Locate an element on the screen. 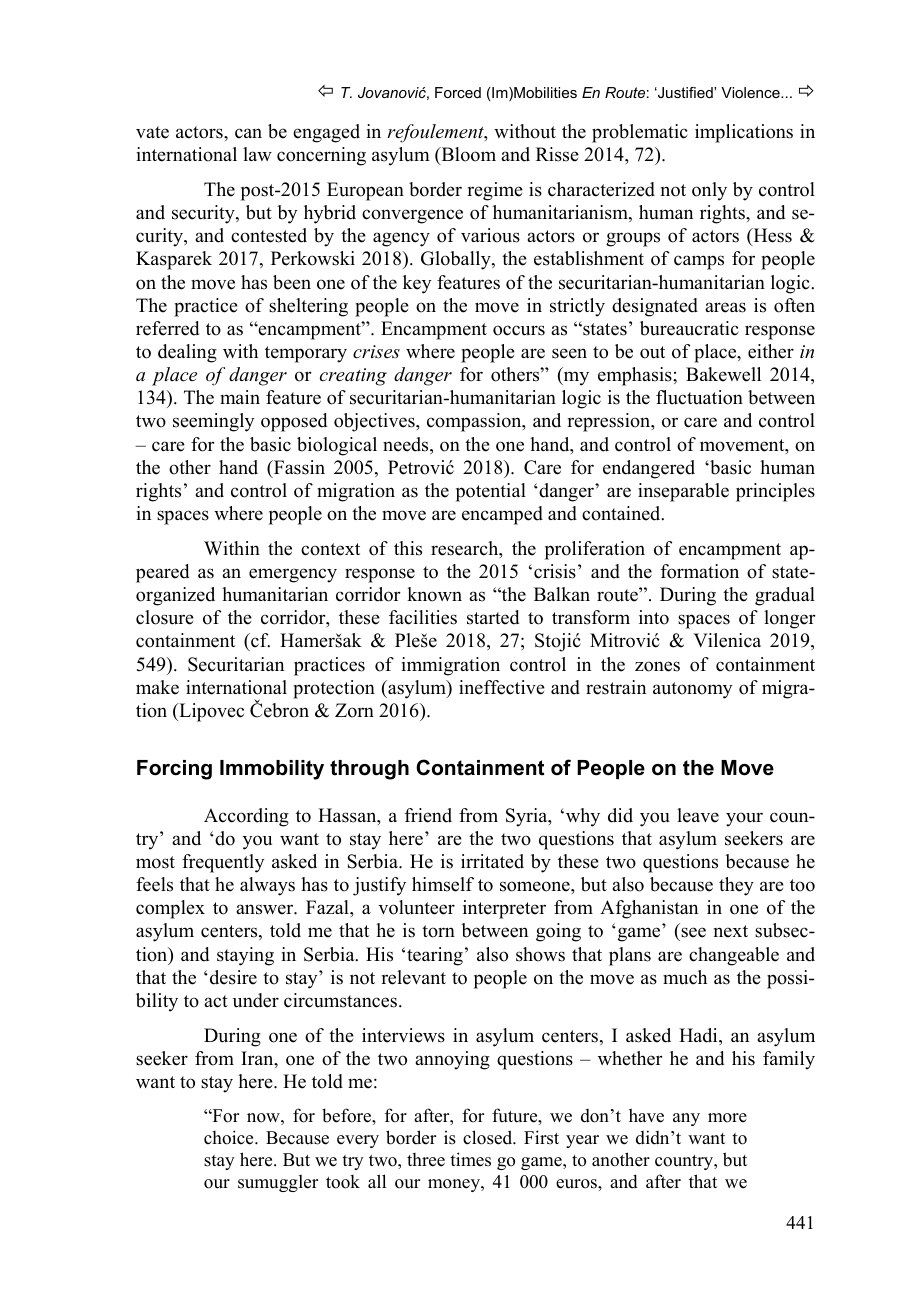  choice is located at coordinates (230, 1137).
